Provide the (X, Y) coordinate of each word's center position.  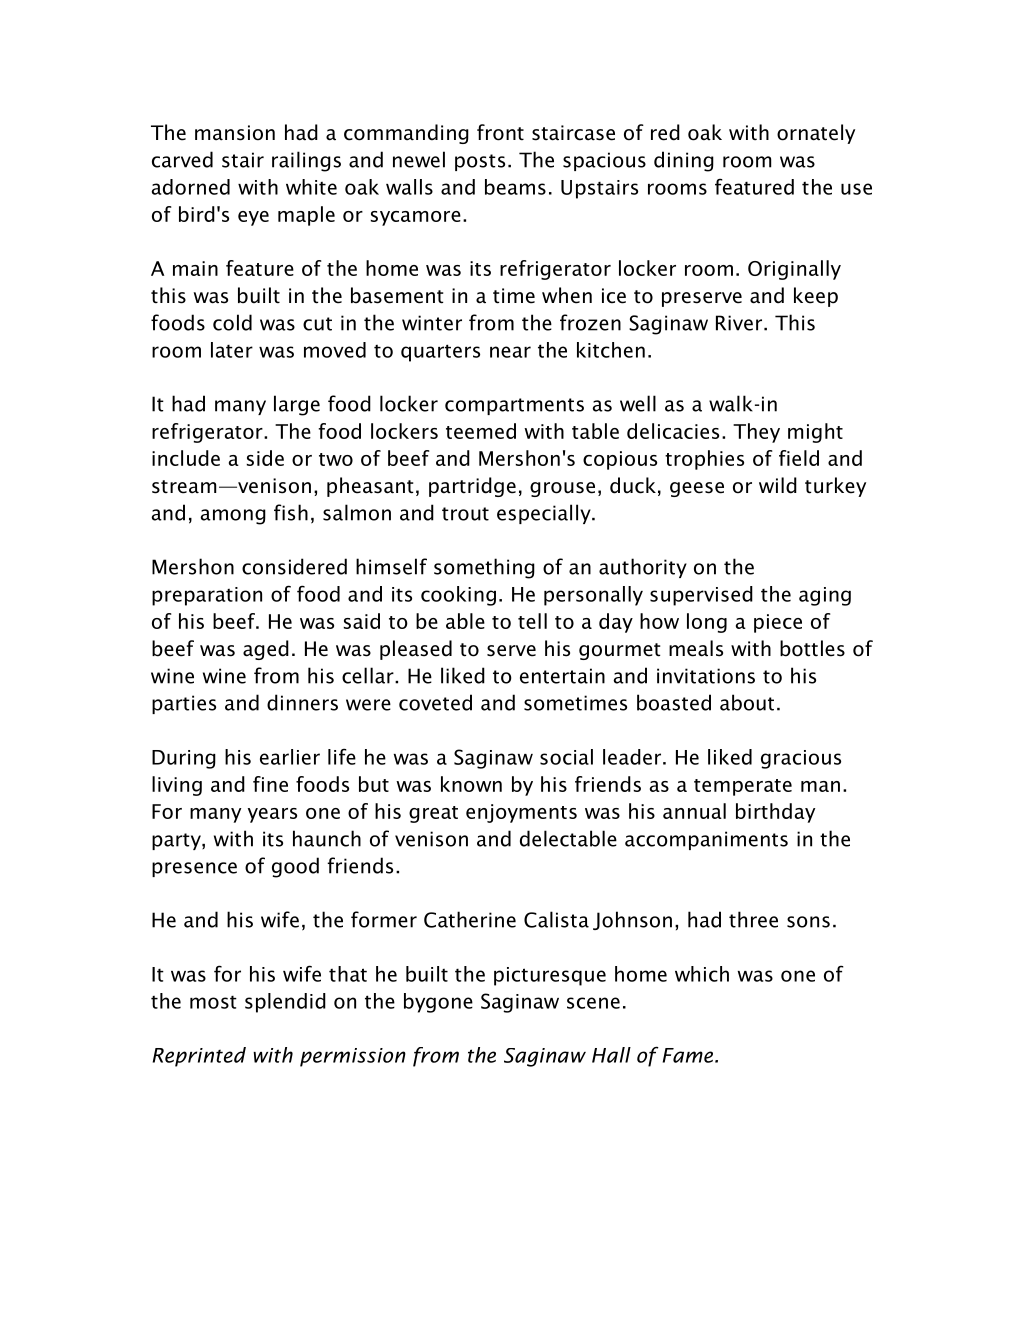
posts (480, 162)
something (484, 568)
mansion (235, 133)
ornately (816, 134)
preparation (207, 596)
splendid (285, 1003)
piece (778, 623)
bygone (438, 1003)
